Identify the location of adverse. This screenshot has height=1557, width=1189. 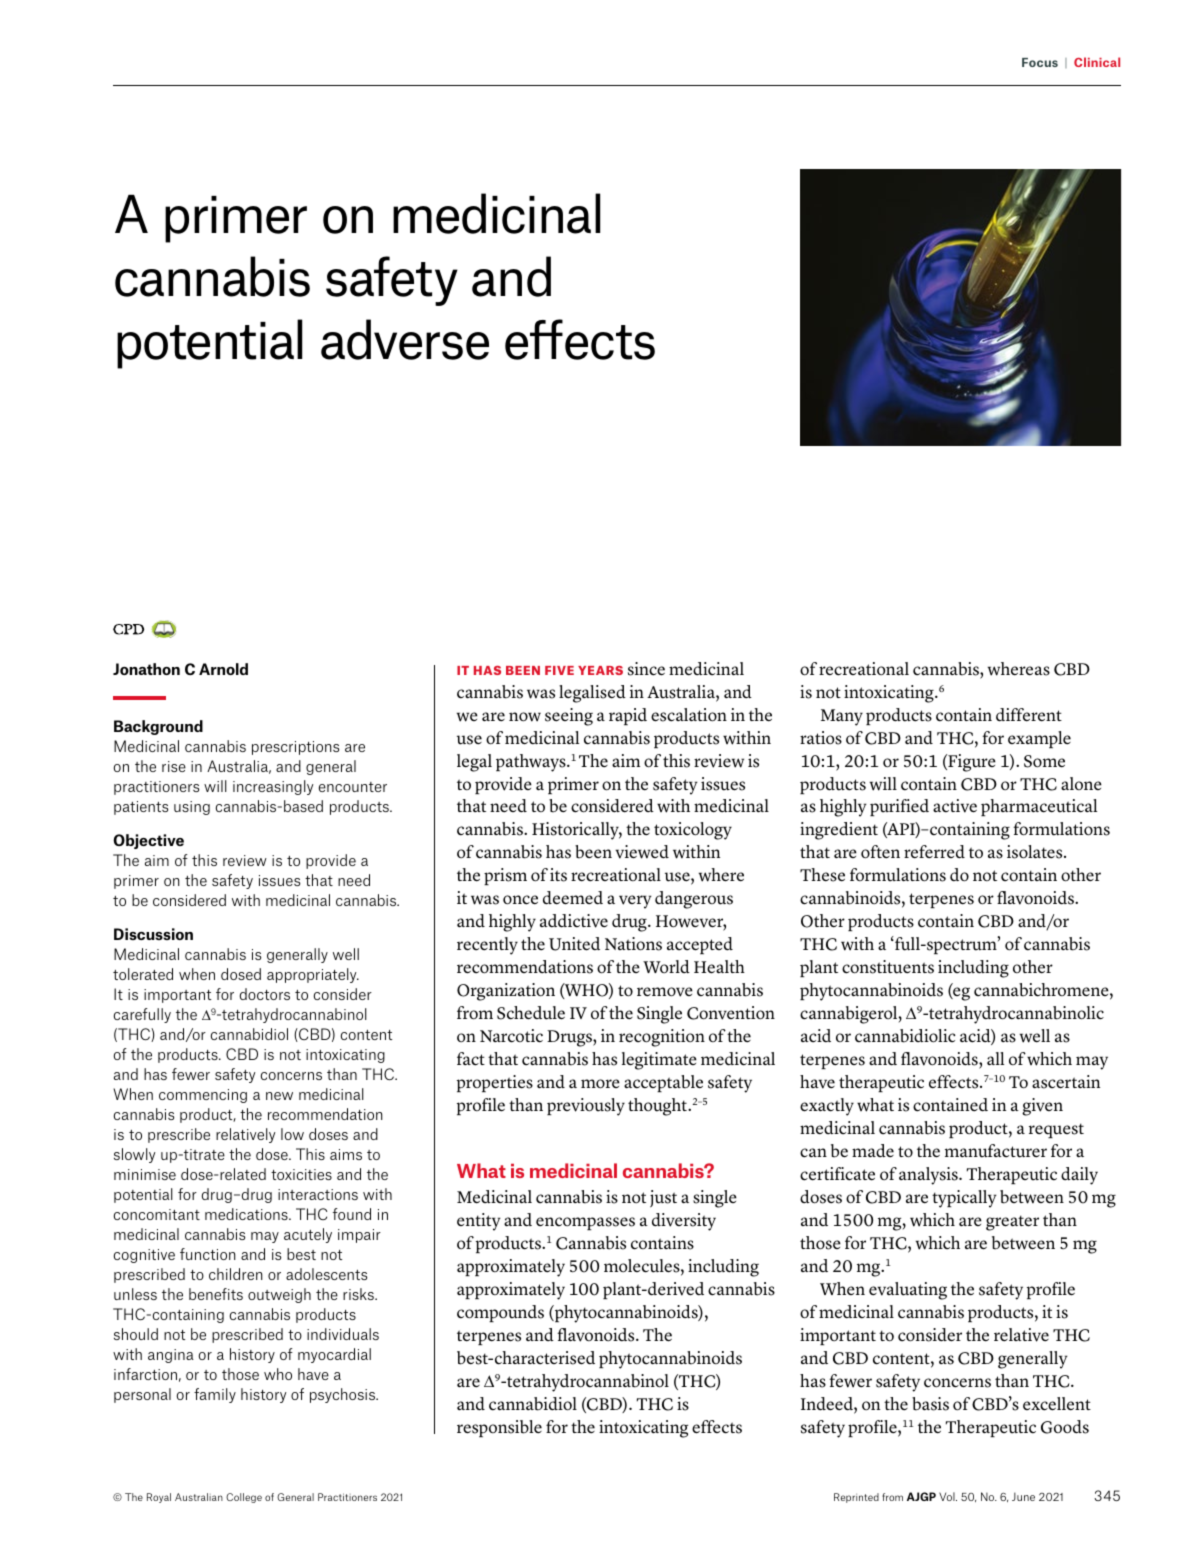
(405, 339).
